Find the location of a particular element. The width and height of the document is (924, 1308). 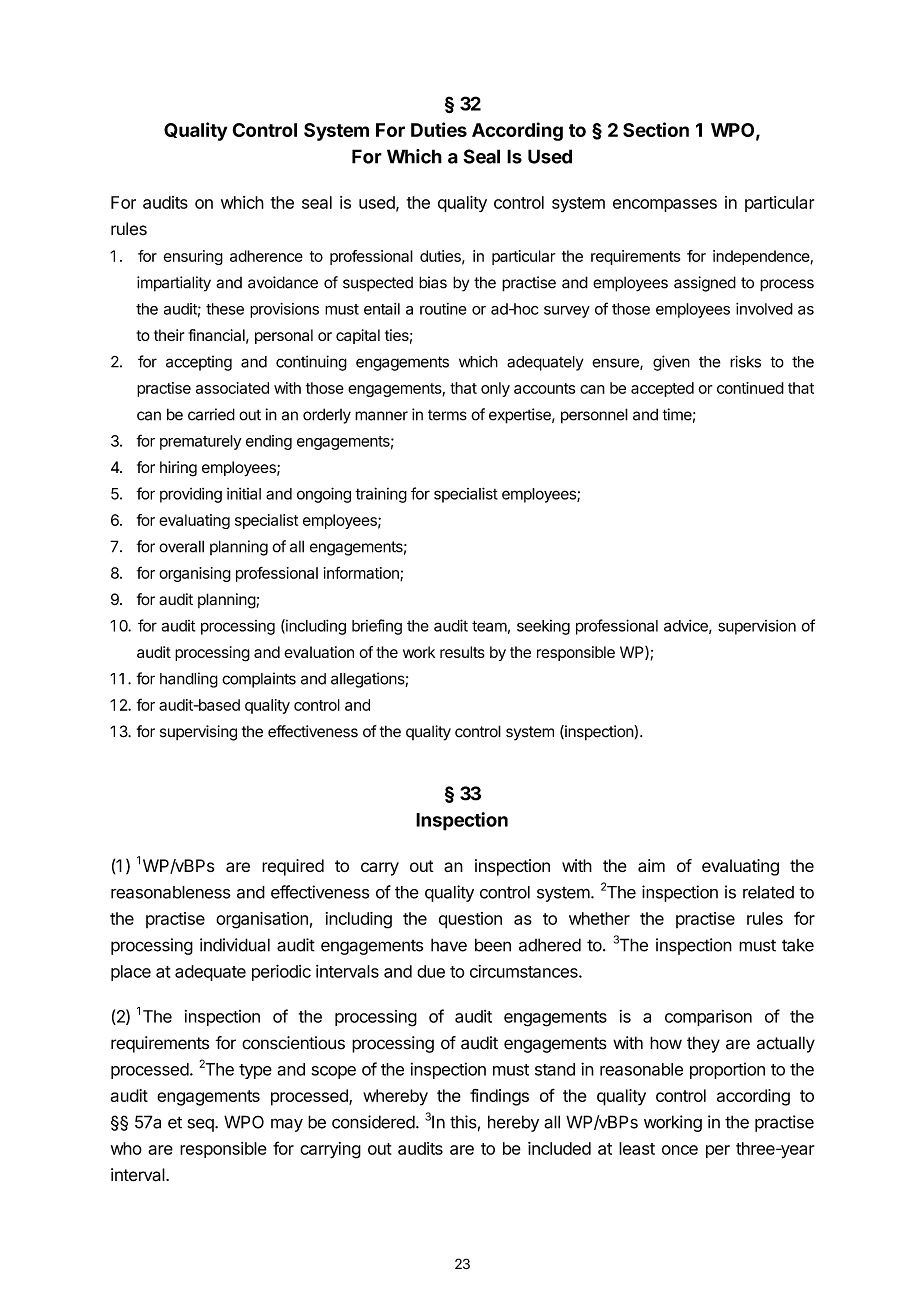

handling is located at coordinates (189, 680).
